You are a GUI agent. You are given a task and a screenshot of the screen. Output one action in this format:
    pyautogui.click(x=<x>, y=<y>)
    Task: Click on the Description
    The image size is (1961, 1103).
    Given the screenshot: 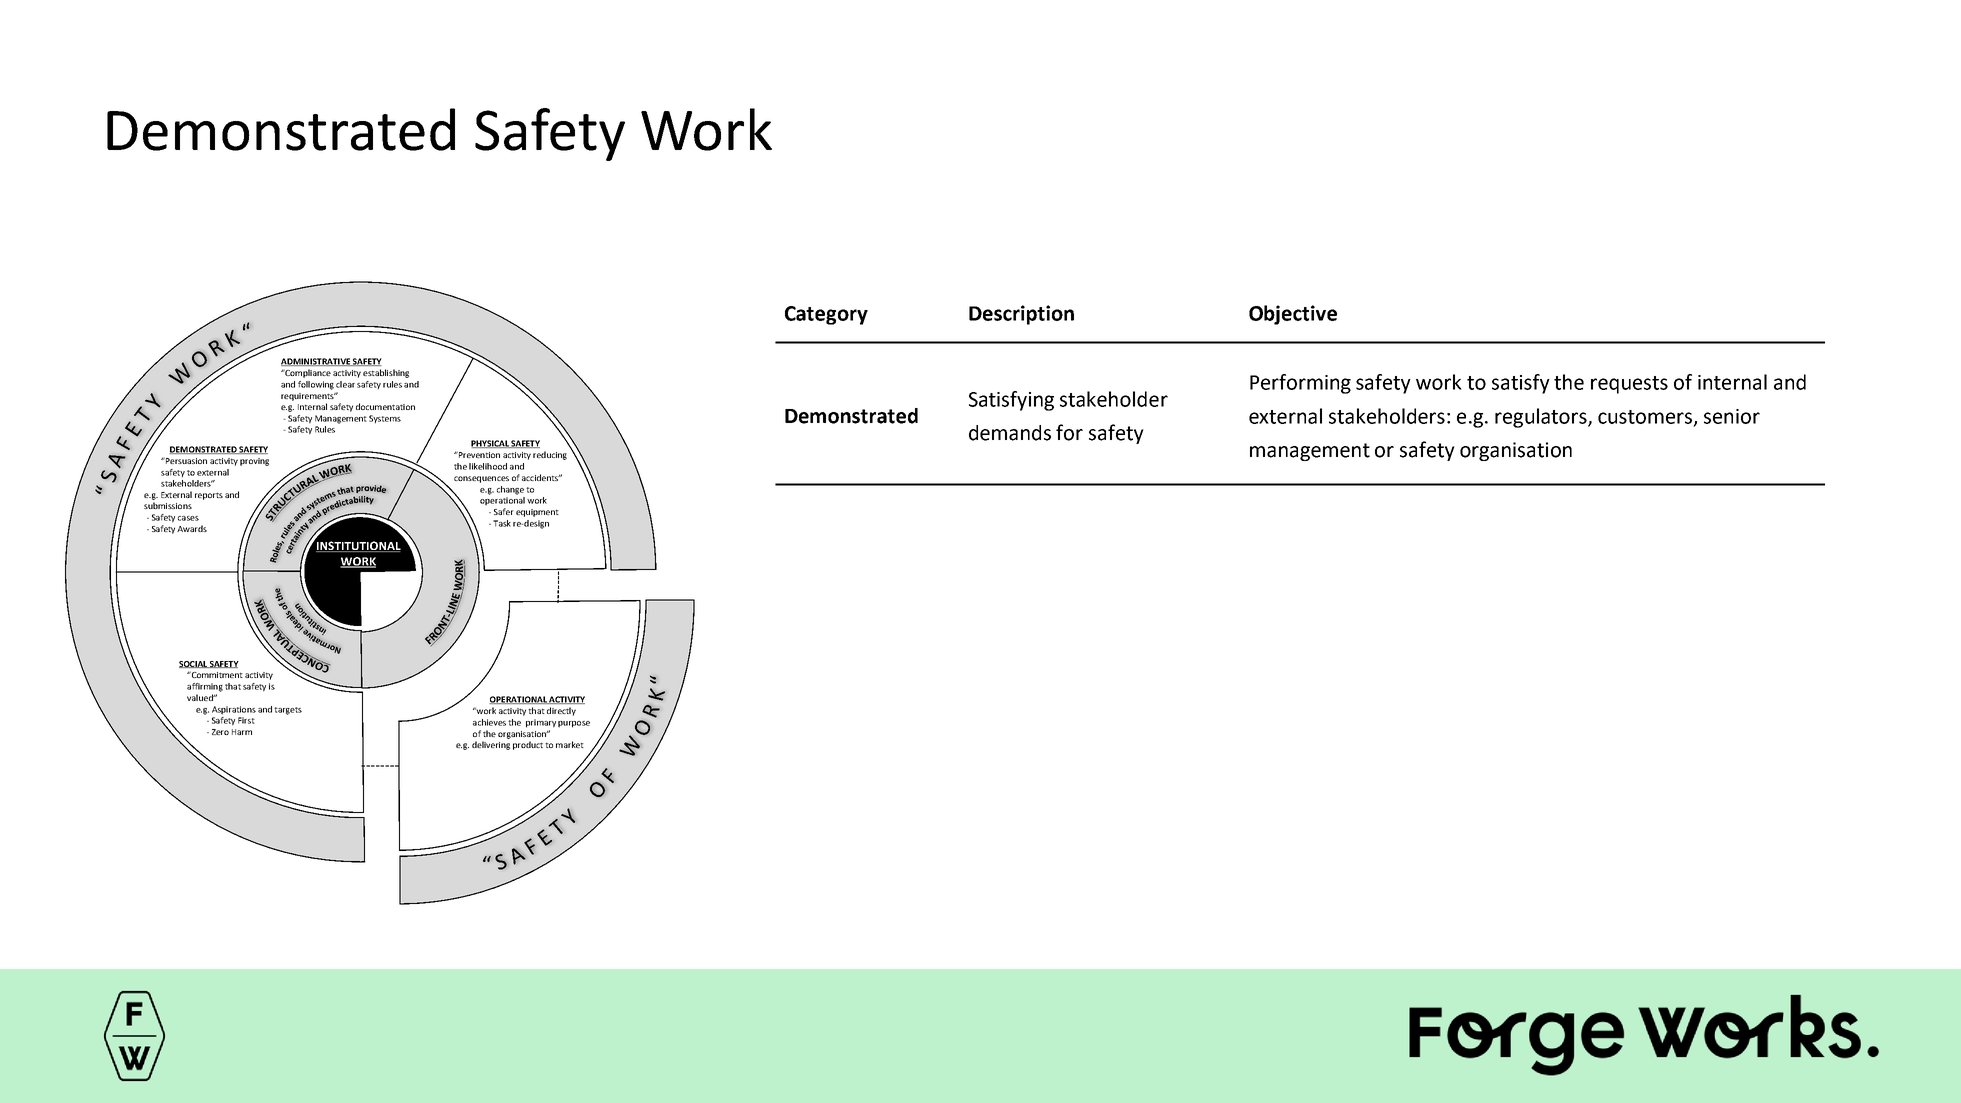 What is the action you would take?
    pyautogui.click(x=1021, y=315)
